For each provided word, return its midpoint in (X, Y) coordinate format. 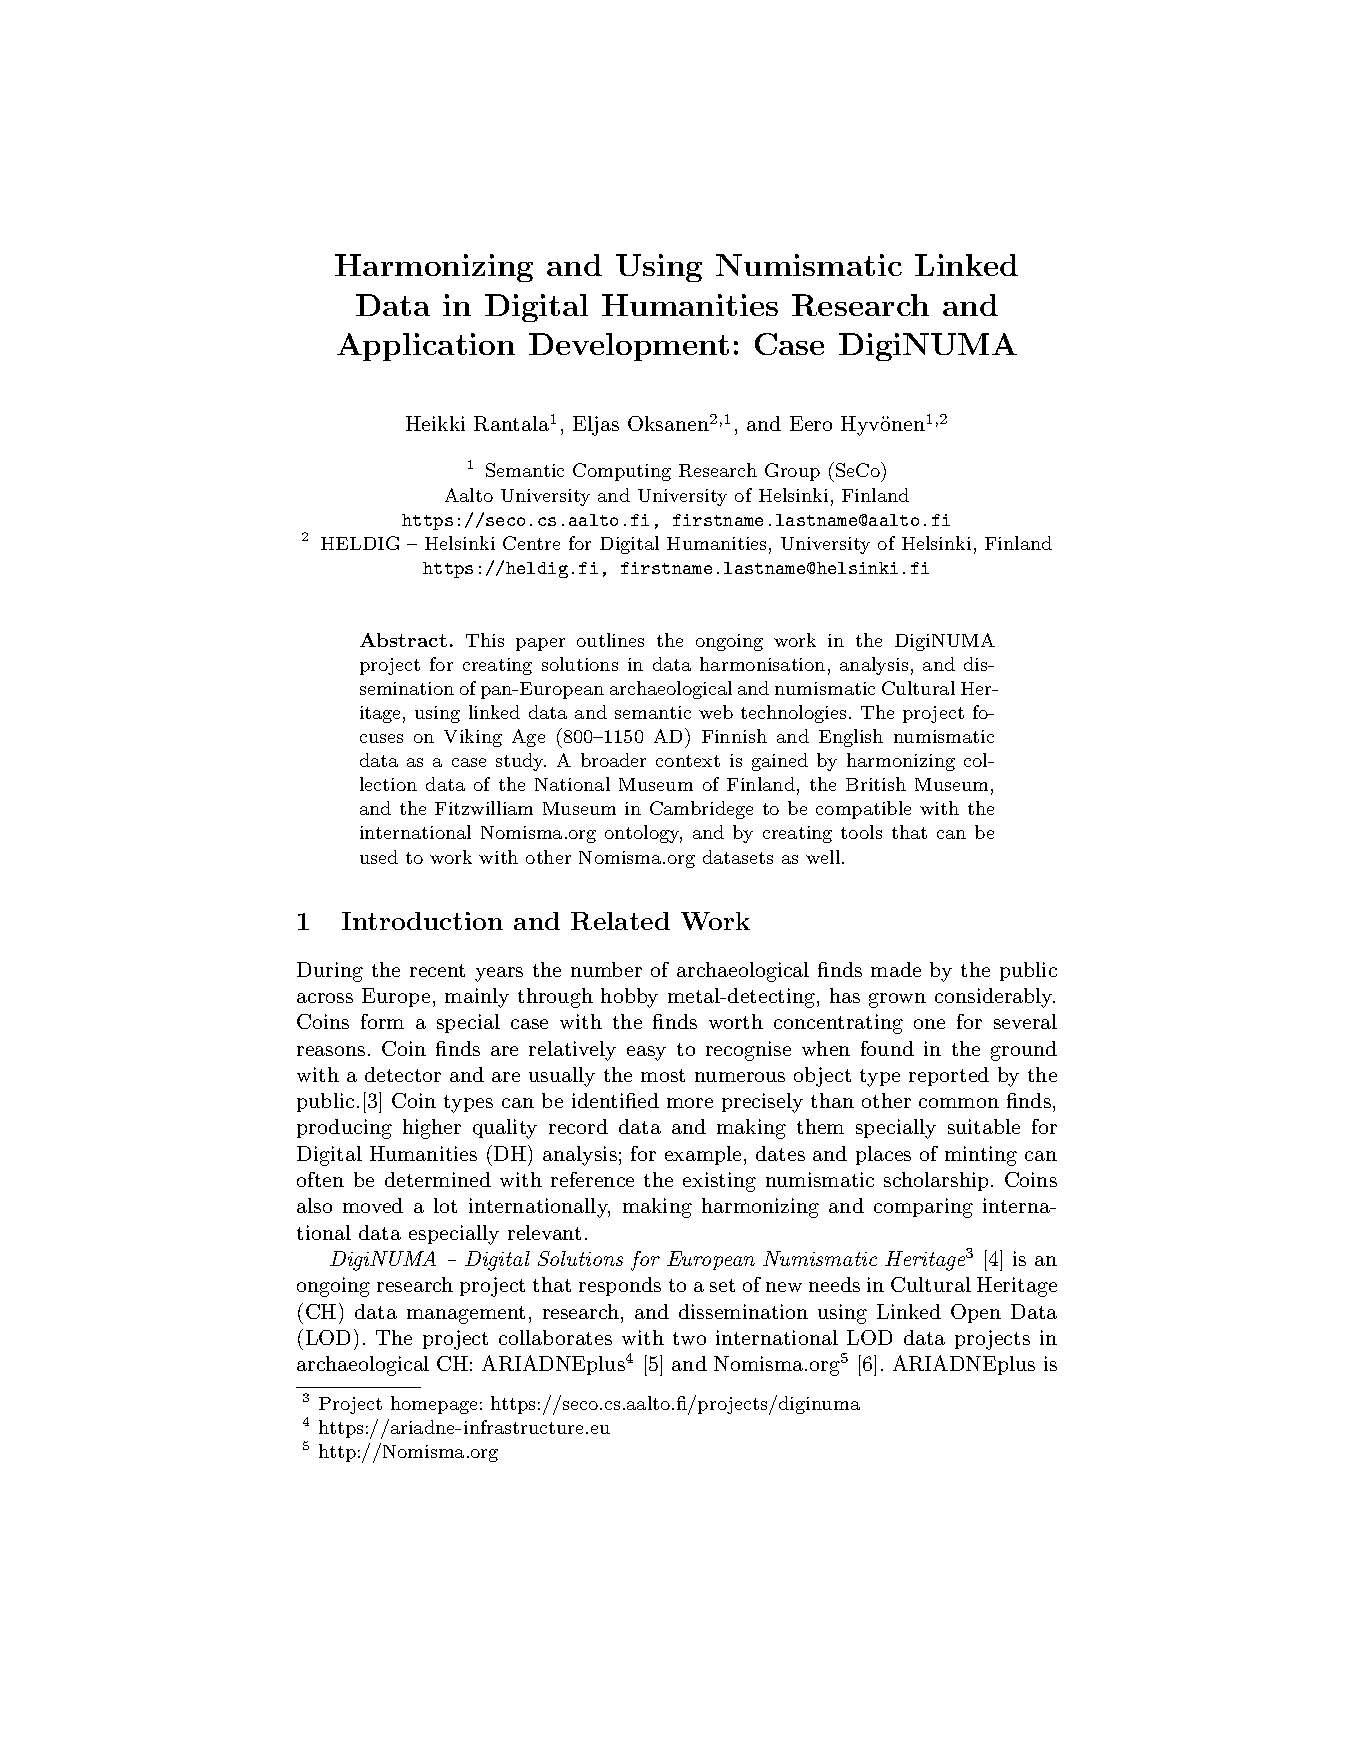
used (379, 857)
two (689, 1338)
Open (976, 1313)
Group (792, 472)
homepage (434, 1405)
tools (861, 832)
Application (426, 347)
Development (629, 347)
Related (620, 921)
